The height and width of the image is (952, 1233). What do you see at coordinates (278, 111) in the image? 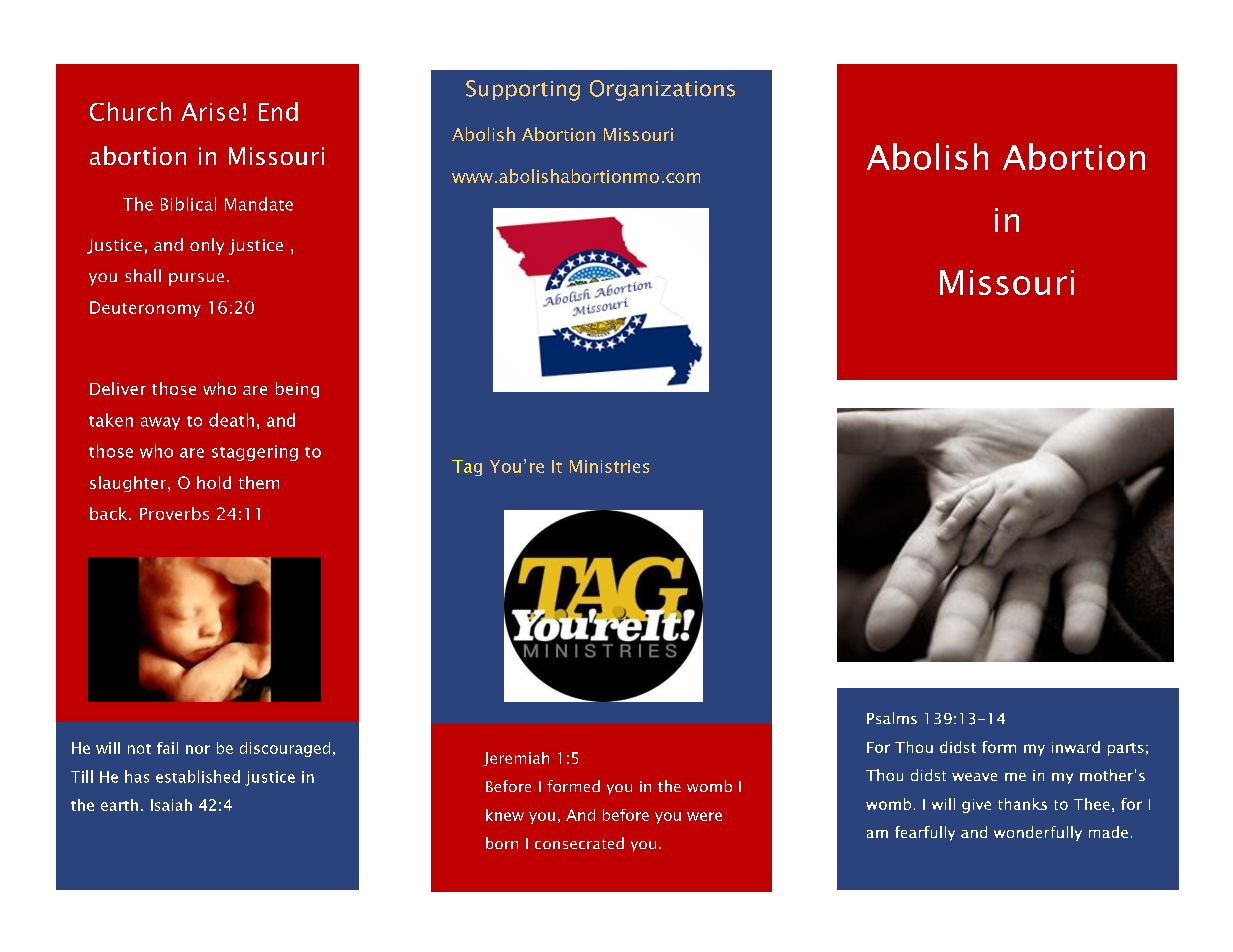
I see `End` at bounding box center [278, 111].
